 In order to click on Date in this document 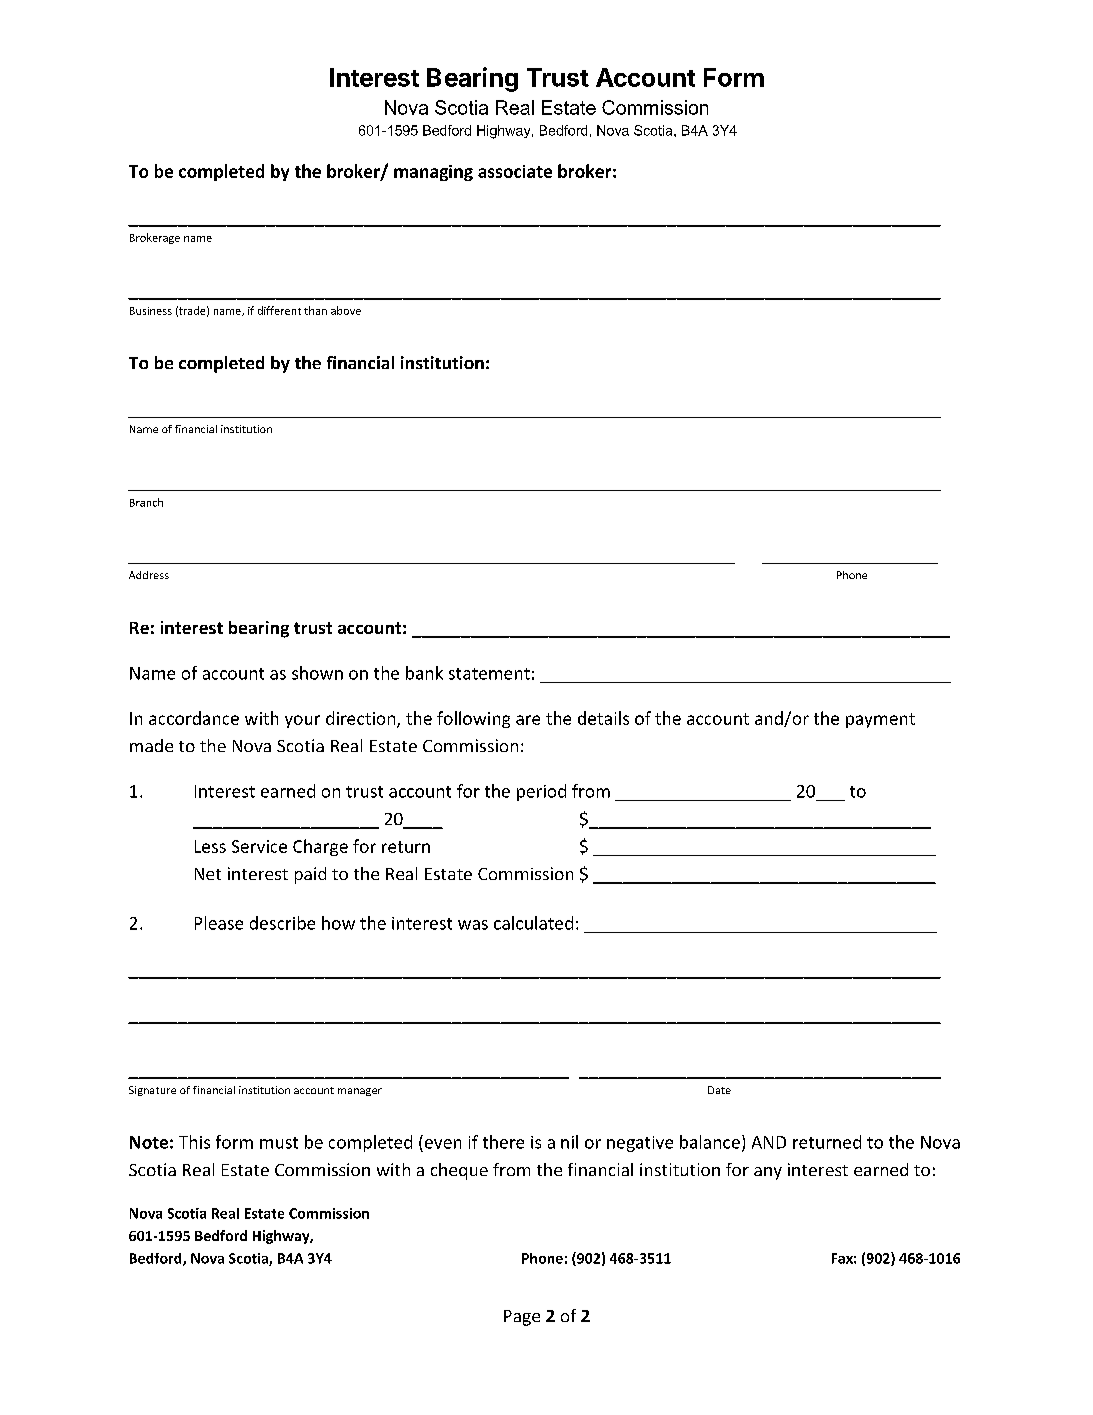, I will do `click(719, 1090)`.
